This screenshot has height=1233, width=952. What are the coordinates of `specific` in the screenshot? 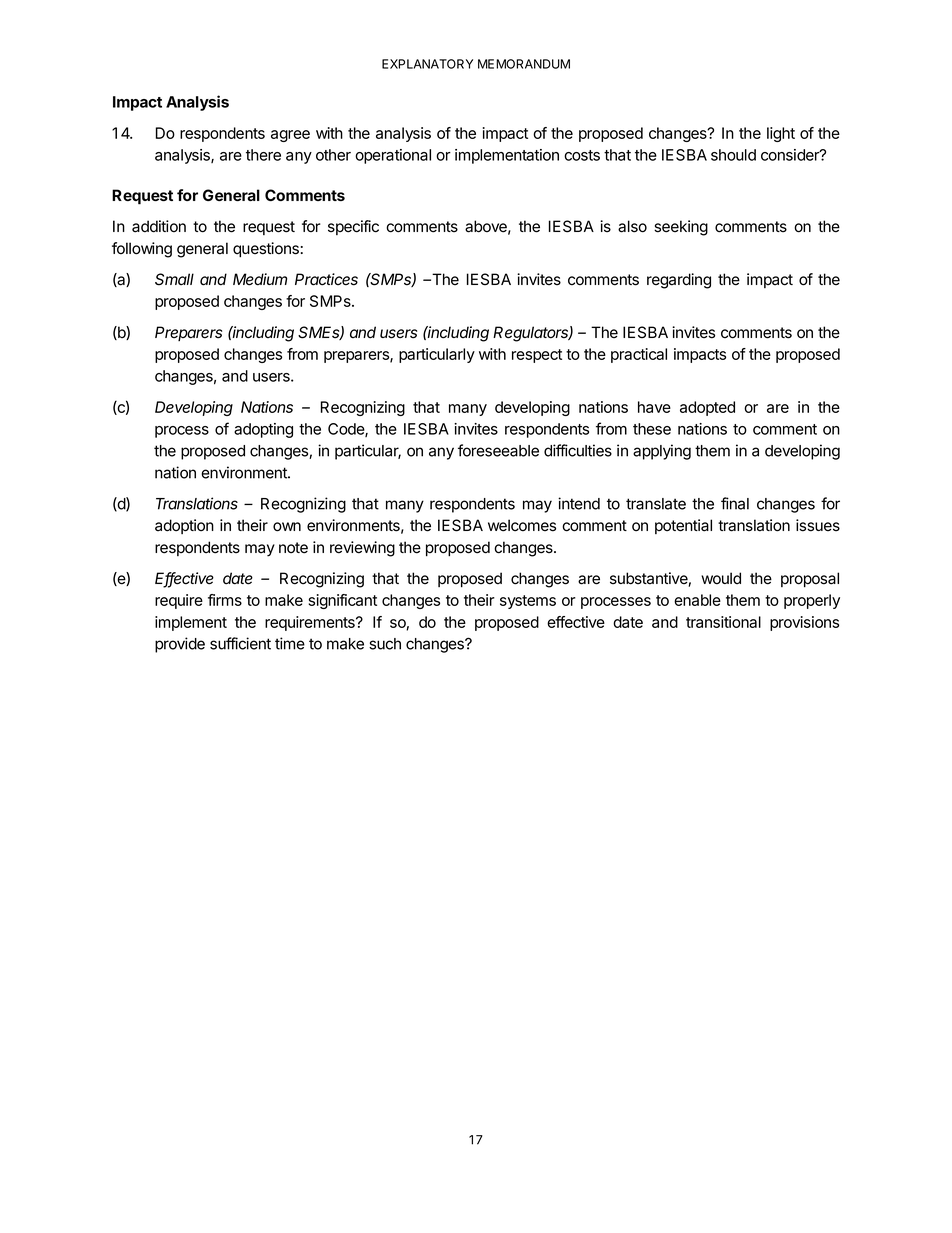 It's located at (353, 227).
